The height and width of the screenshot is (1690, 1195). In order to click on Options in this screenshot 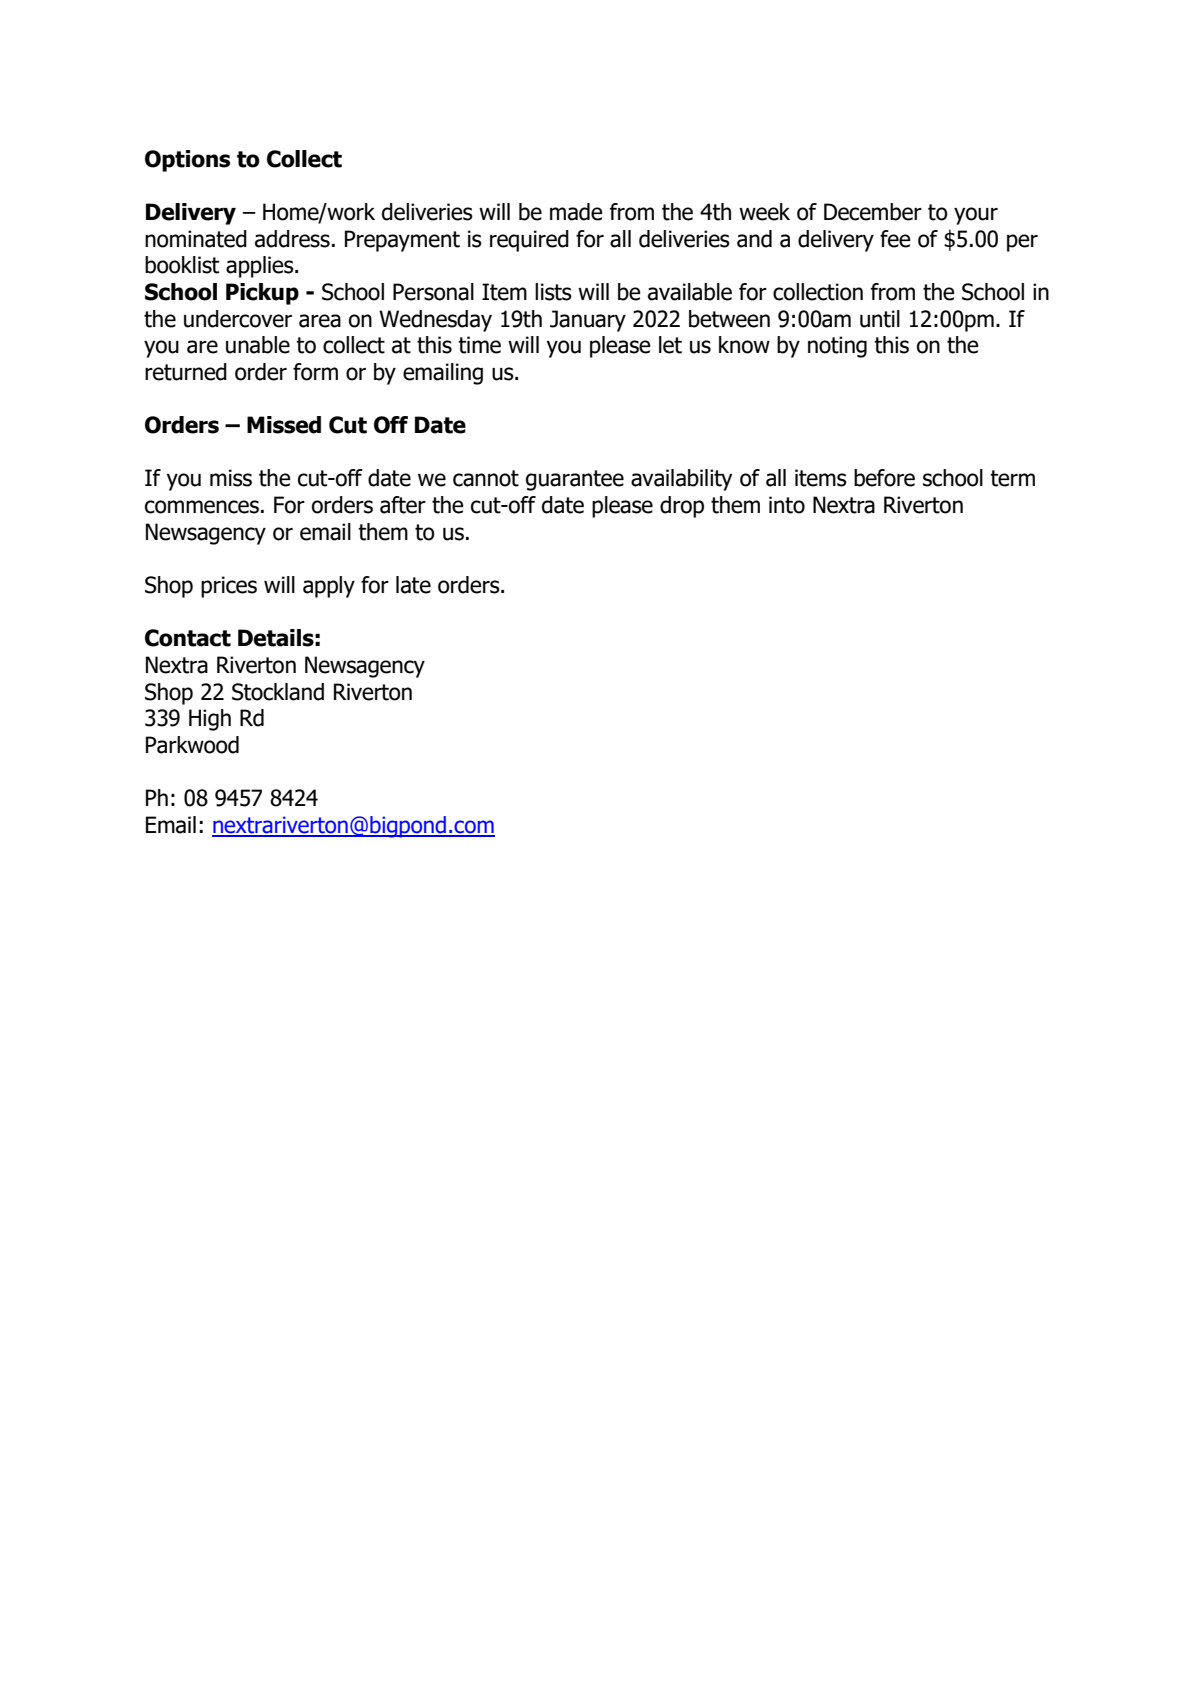, I will do `click(187, 161)`.
